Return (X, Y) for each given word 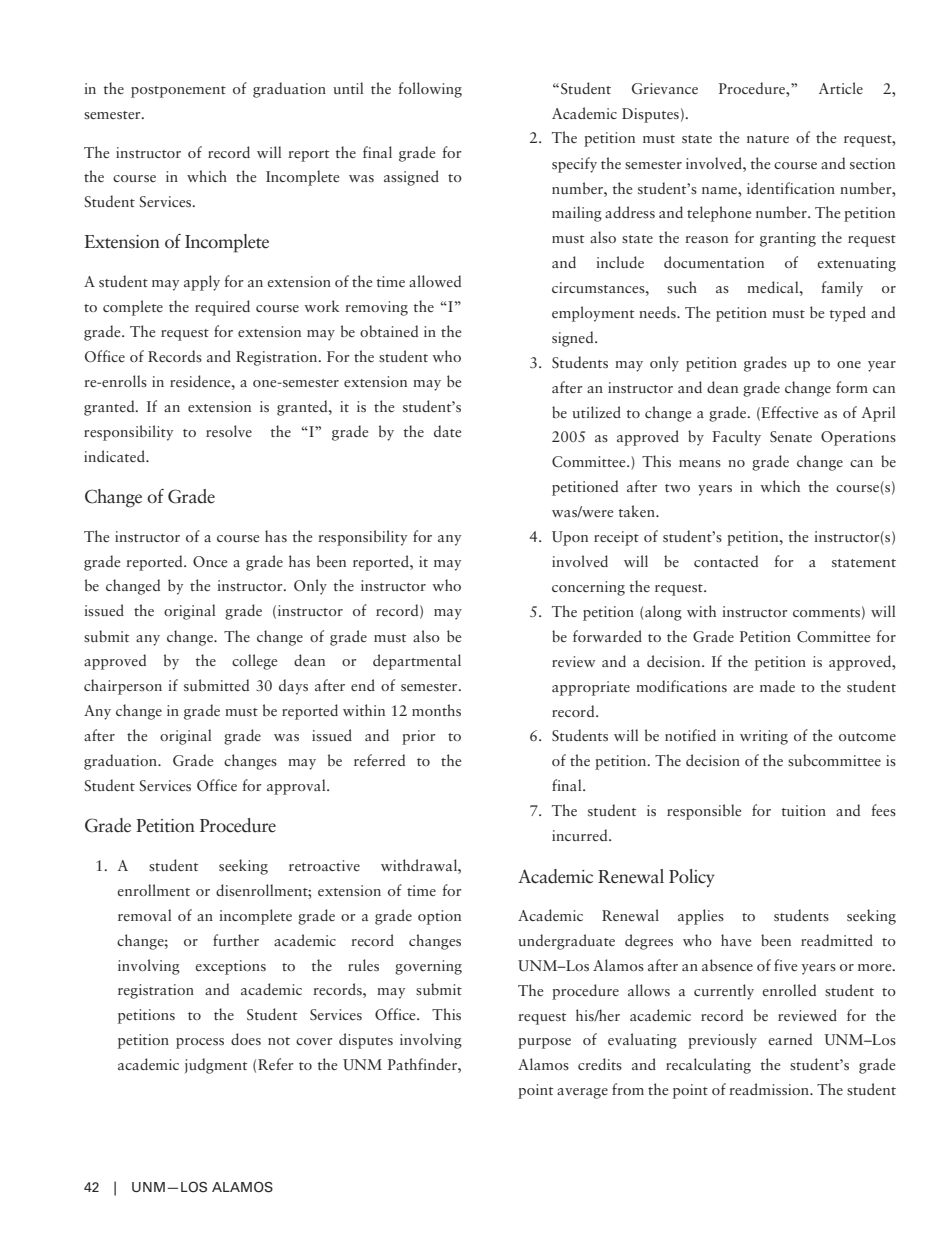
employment (593, 314)
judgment (216, 1066)
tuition (804, 810)
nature (768, 139)
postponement (178, 92)
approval (297, 787)
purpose (544, 1043)
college (254, 662)
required (222, 308)
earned (790, 1039)
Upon (570, 538)
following (430, 90)
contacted (726, 561)
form (852, 387)
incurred (581, 835)
